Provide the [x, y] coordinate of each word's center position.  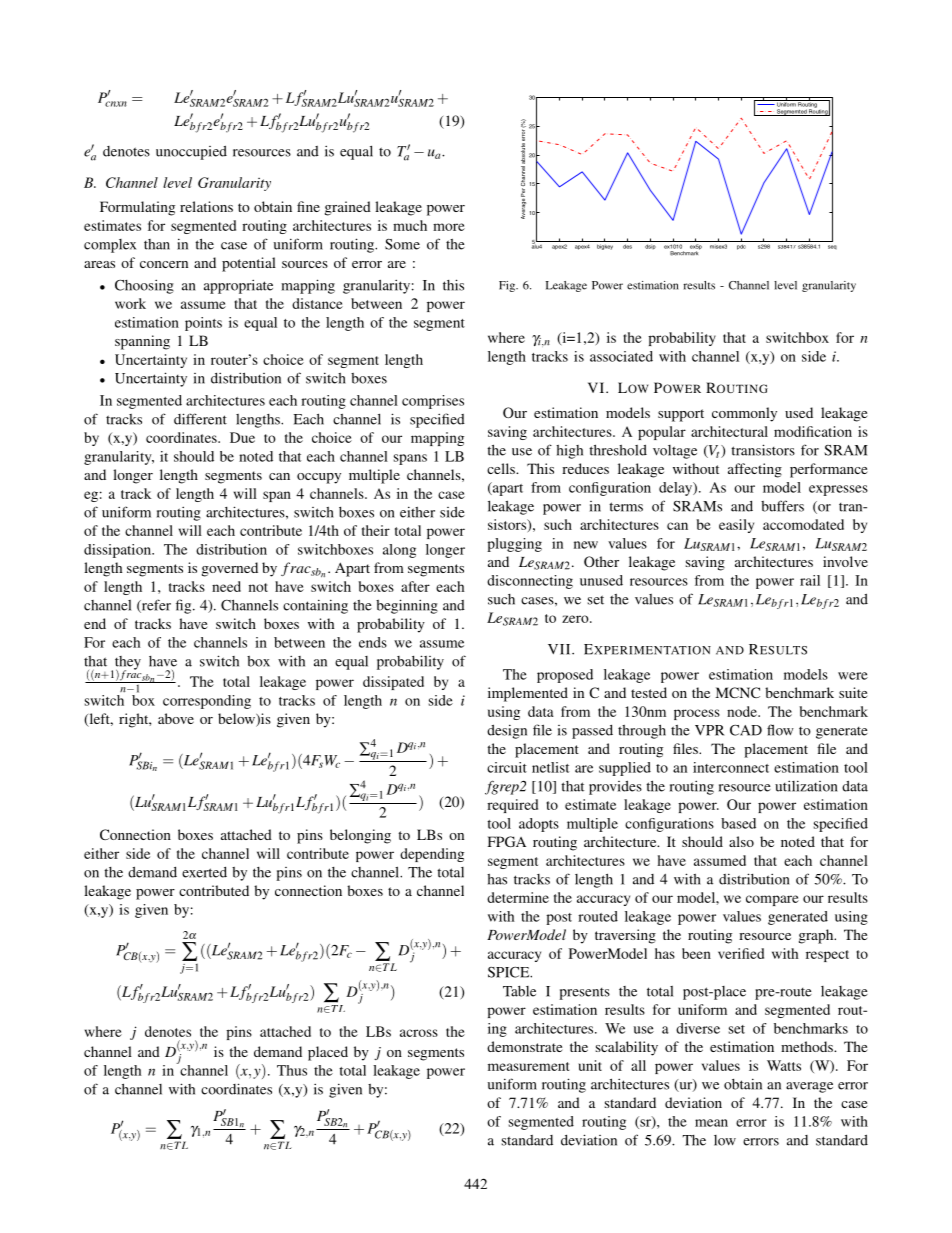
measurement [528, 1066]
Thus [292, 1070]
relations [206, 206]
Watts [784, 1065]
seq [832, 247]
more [449, 227]
